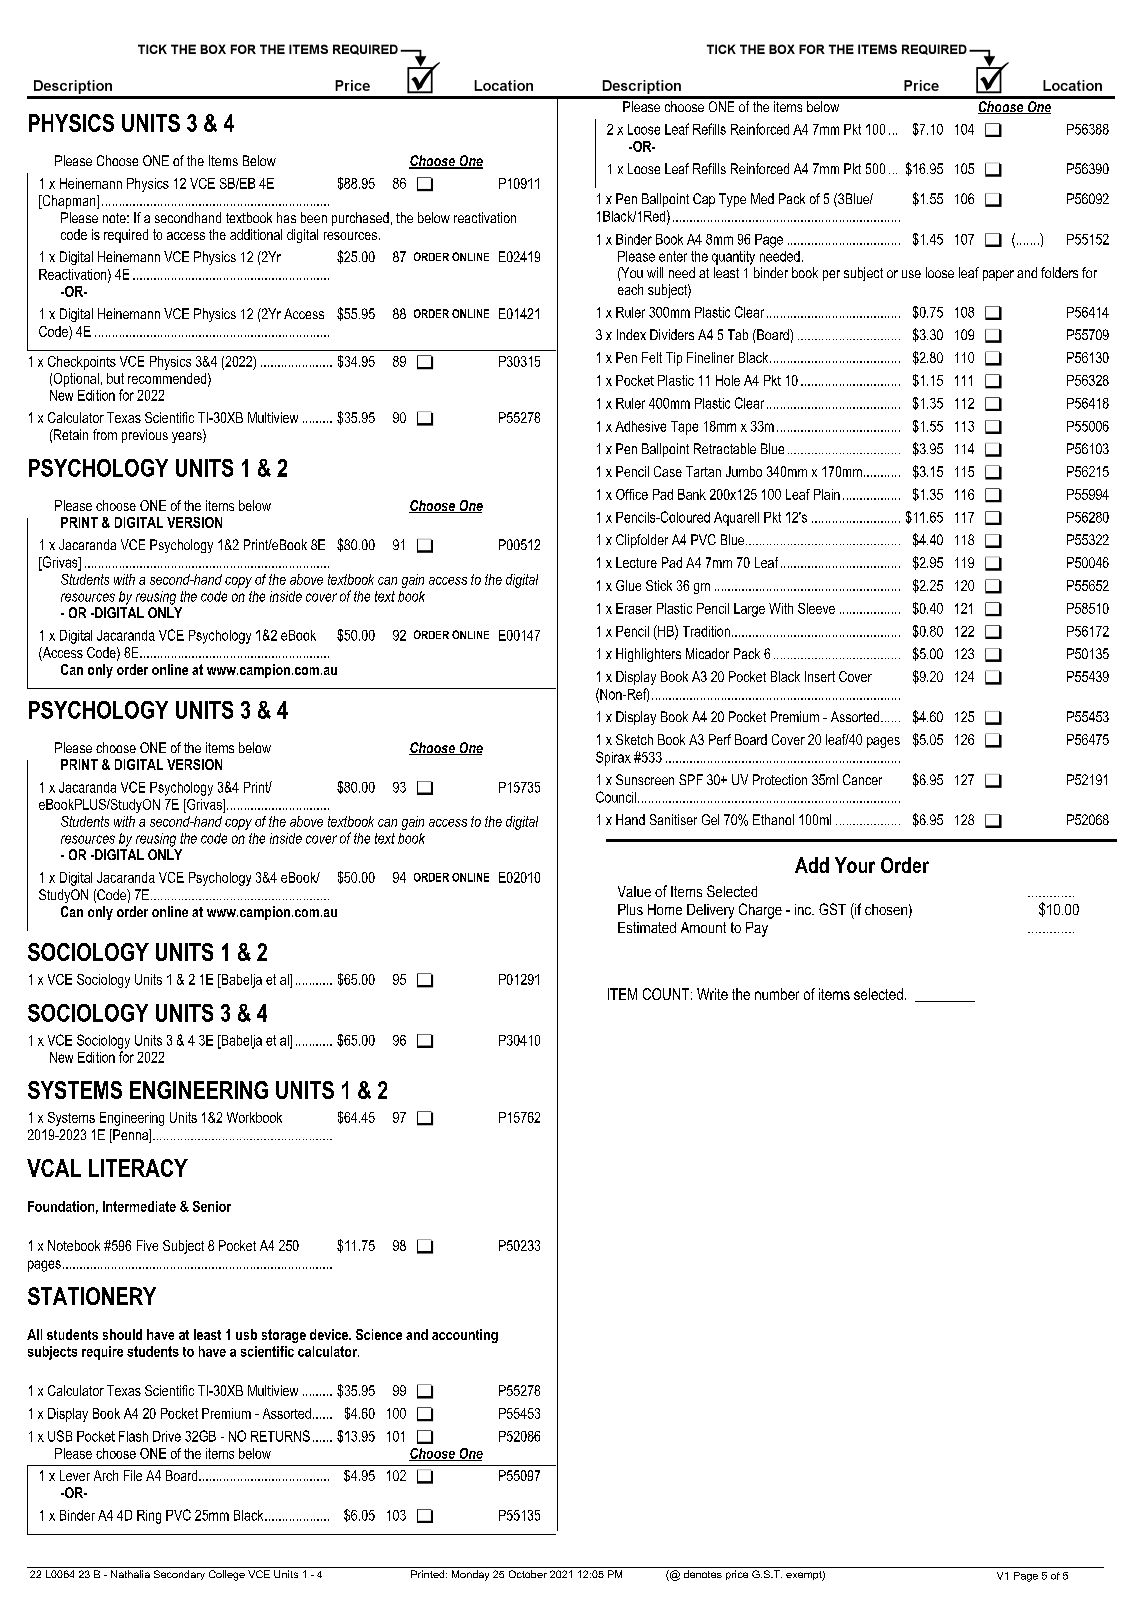 This image has width=1142, height=1615. Describe the element at coordinates (777, 994) in the image. I see `number` at that location.
